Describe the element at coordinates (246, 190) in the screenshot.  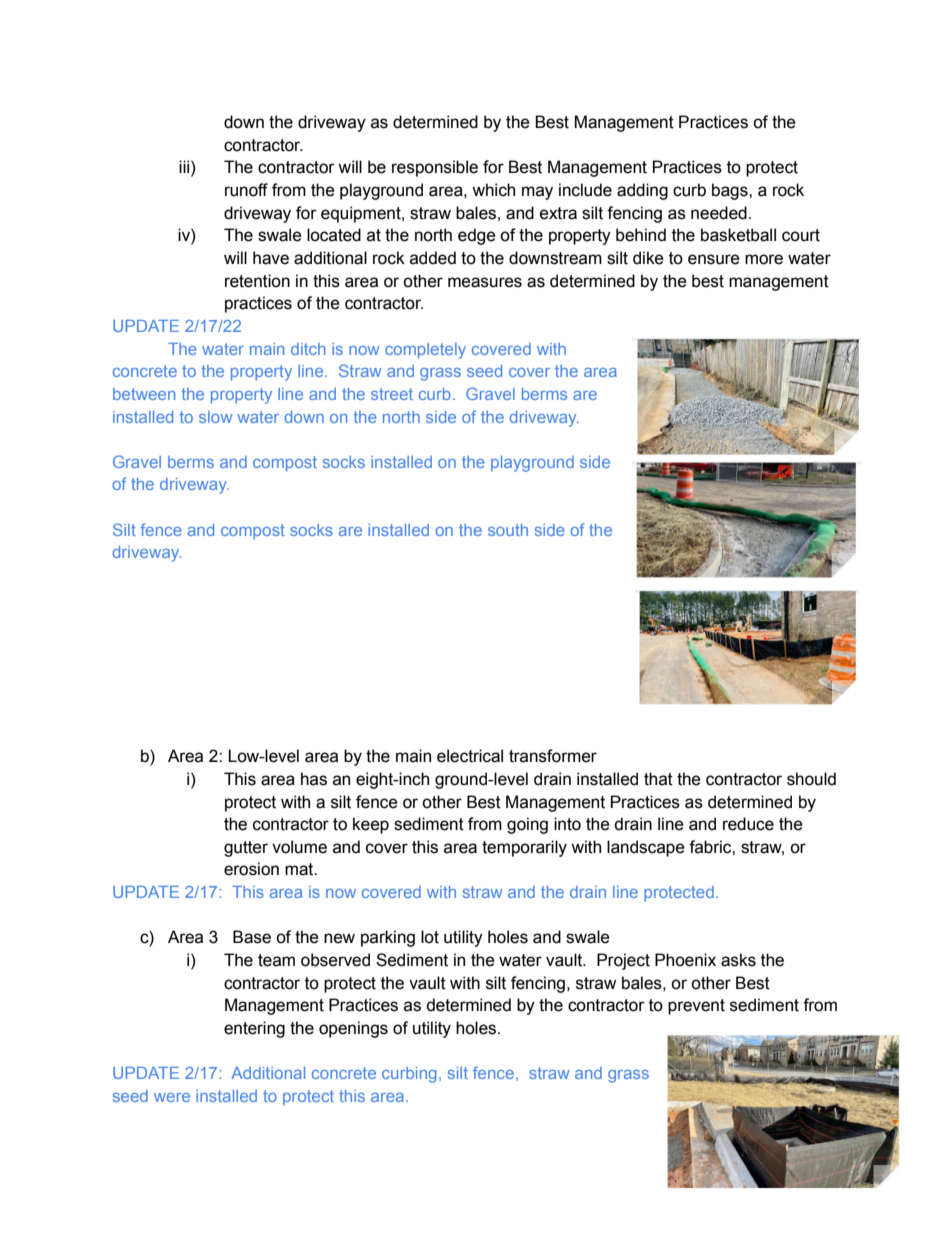
I see `runoff` at that location.
